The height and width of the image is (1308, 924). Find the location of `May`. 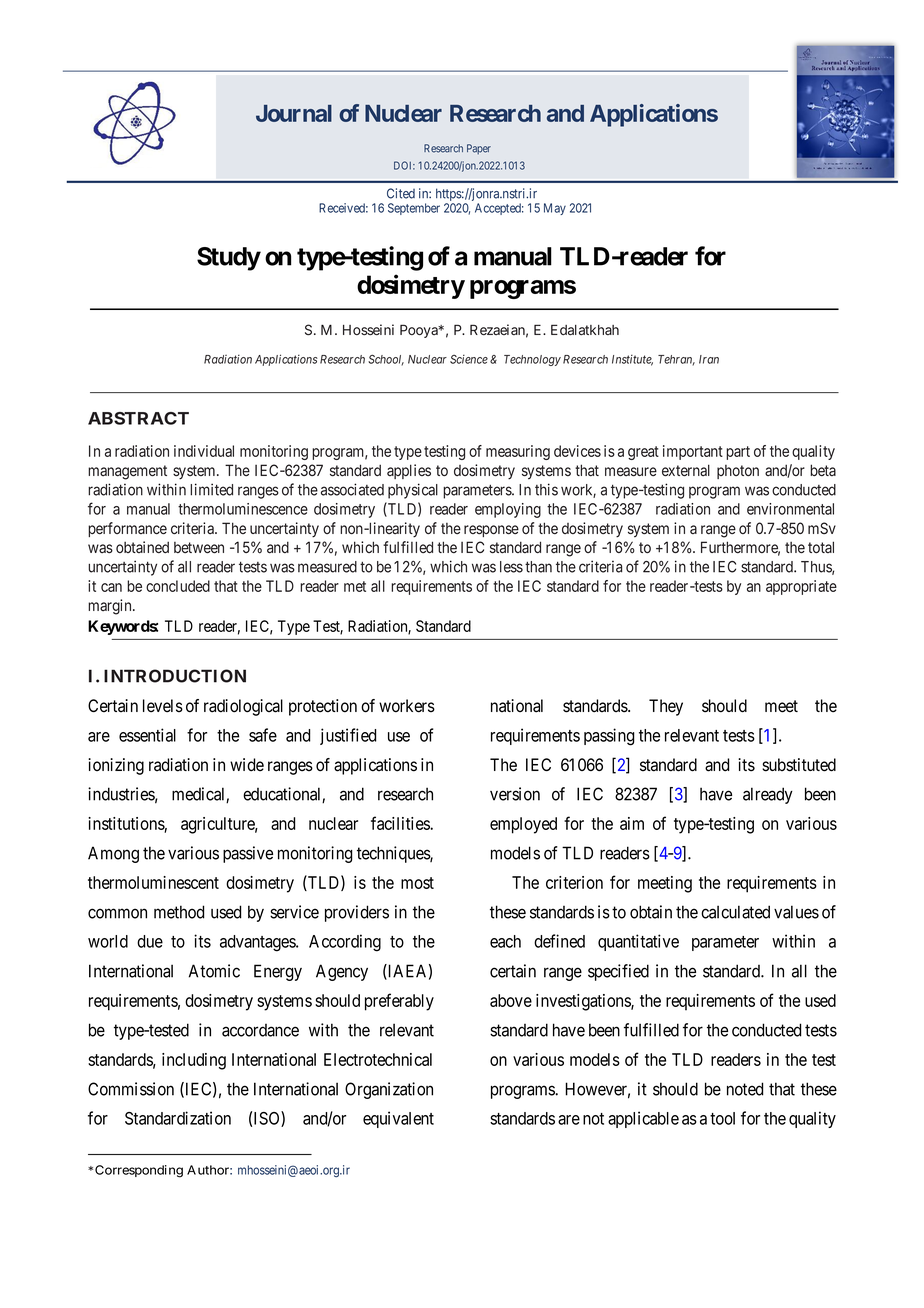

May is located at coordinates (555, 209).
